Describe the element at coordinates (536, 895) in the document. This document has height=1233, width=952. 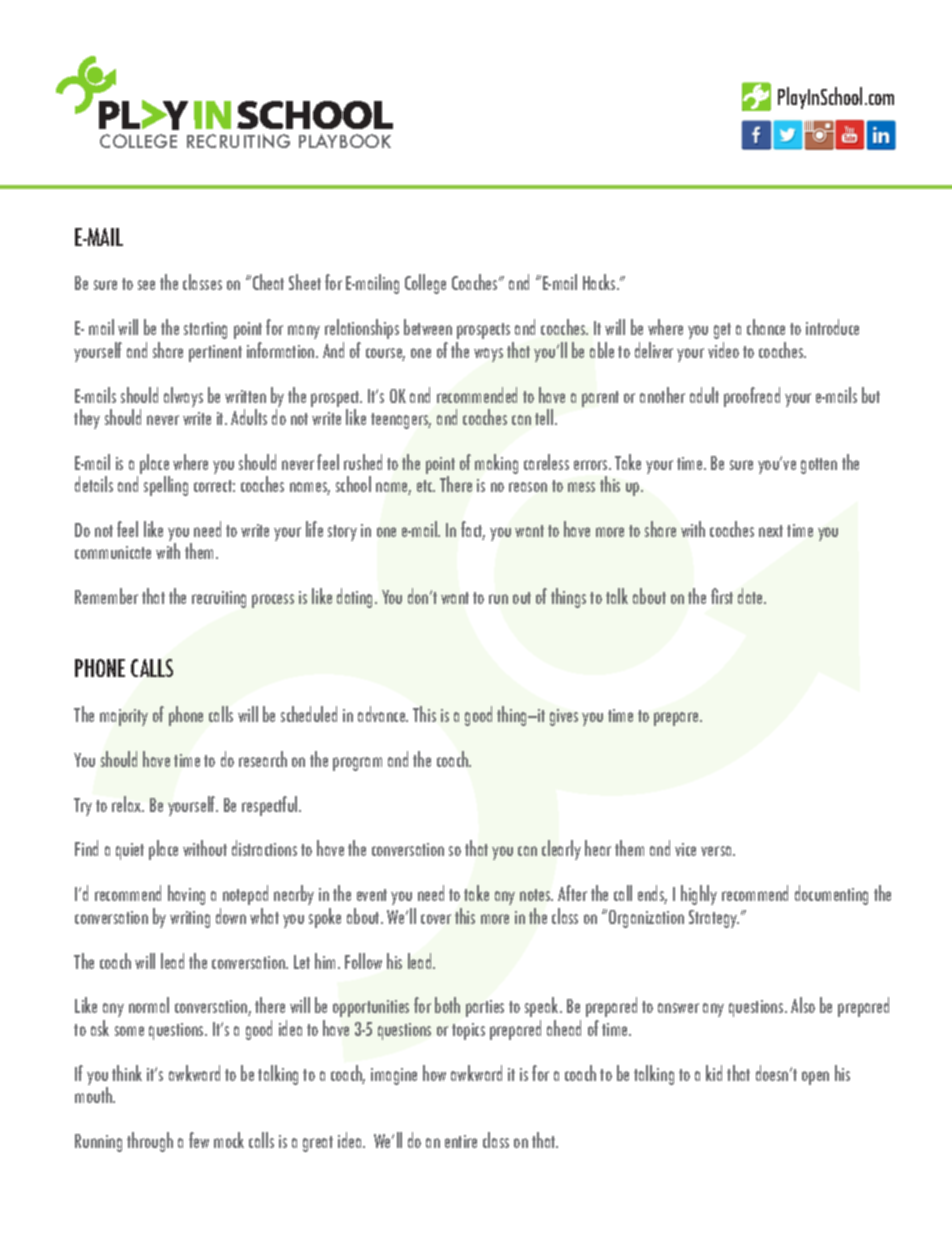
I see `notes` at that location.
